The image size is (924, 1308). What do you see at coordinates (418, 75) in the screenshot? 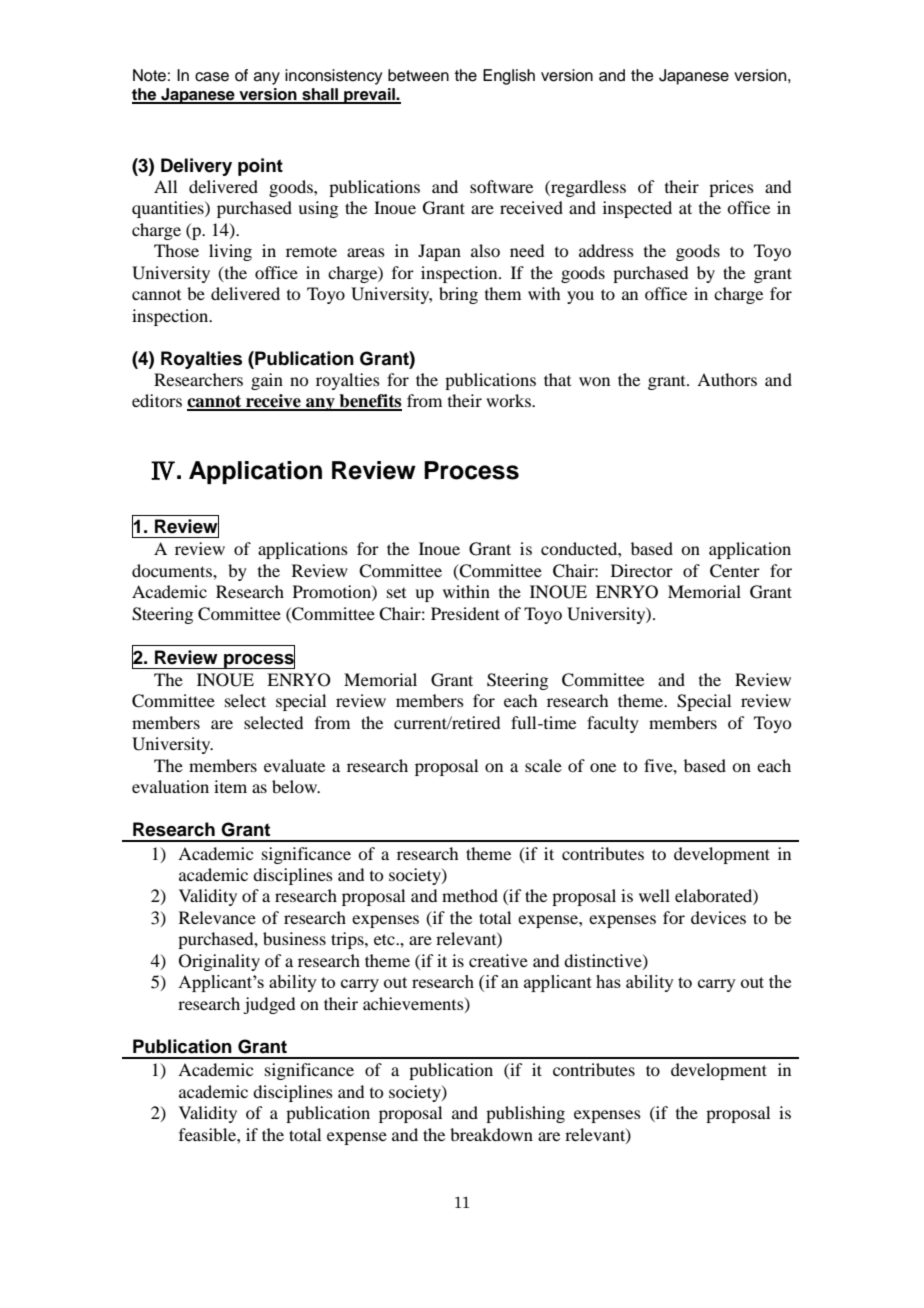
I see `between` at bounding box center [418, 75].
